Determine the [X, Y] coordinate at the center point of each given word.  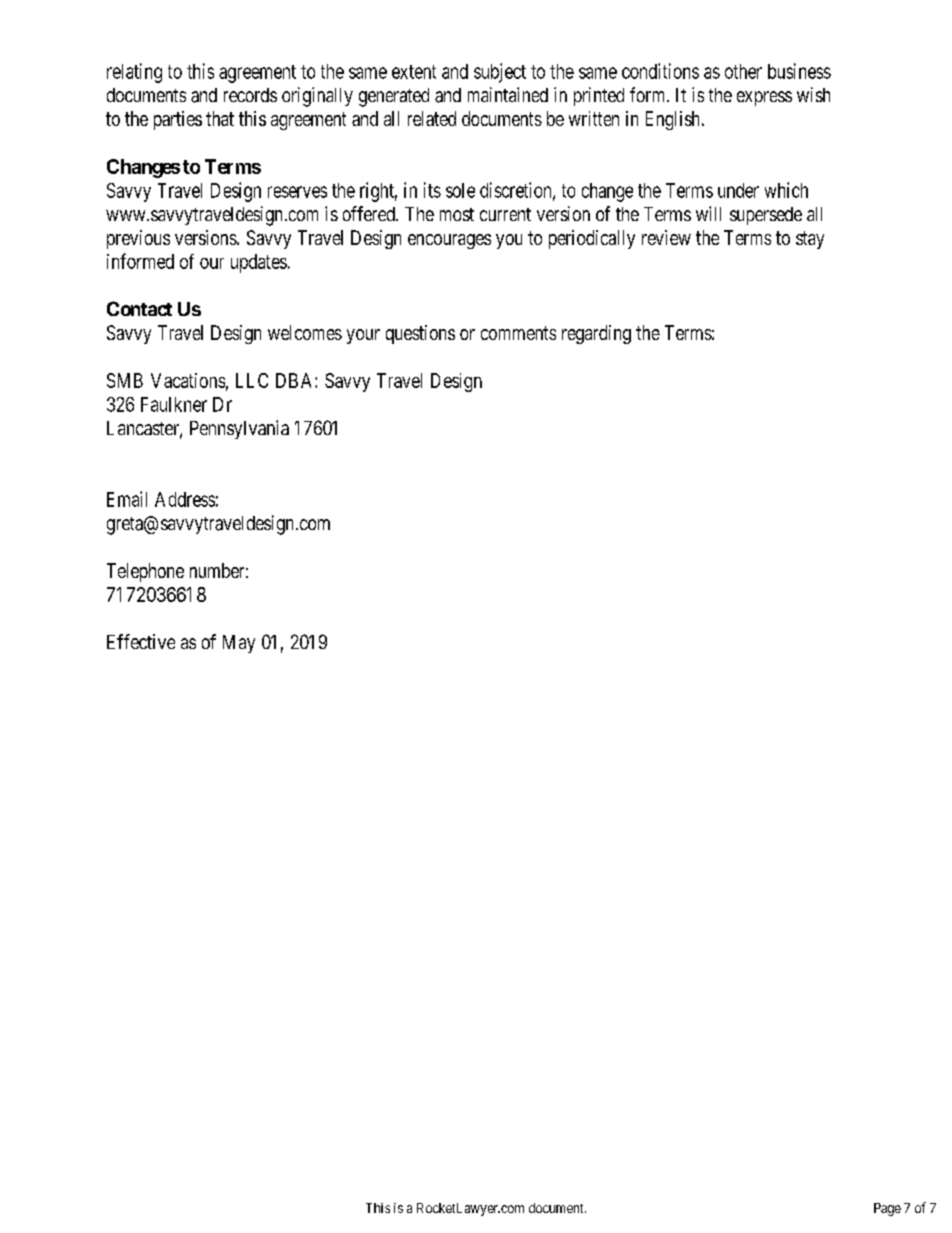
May [239, 644]
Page [887, 1209]
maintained [508, 94]
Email [127, 499]
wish [813, 94]
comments [518, 333]
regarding [596, 334]
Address [185, 499]
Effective [141, 641]
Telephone [145, 572]
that [220, 118]
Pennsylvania [239, 429]
